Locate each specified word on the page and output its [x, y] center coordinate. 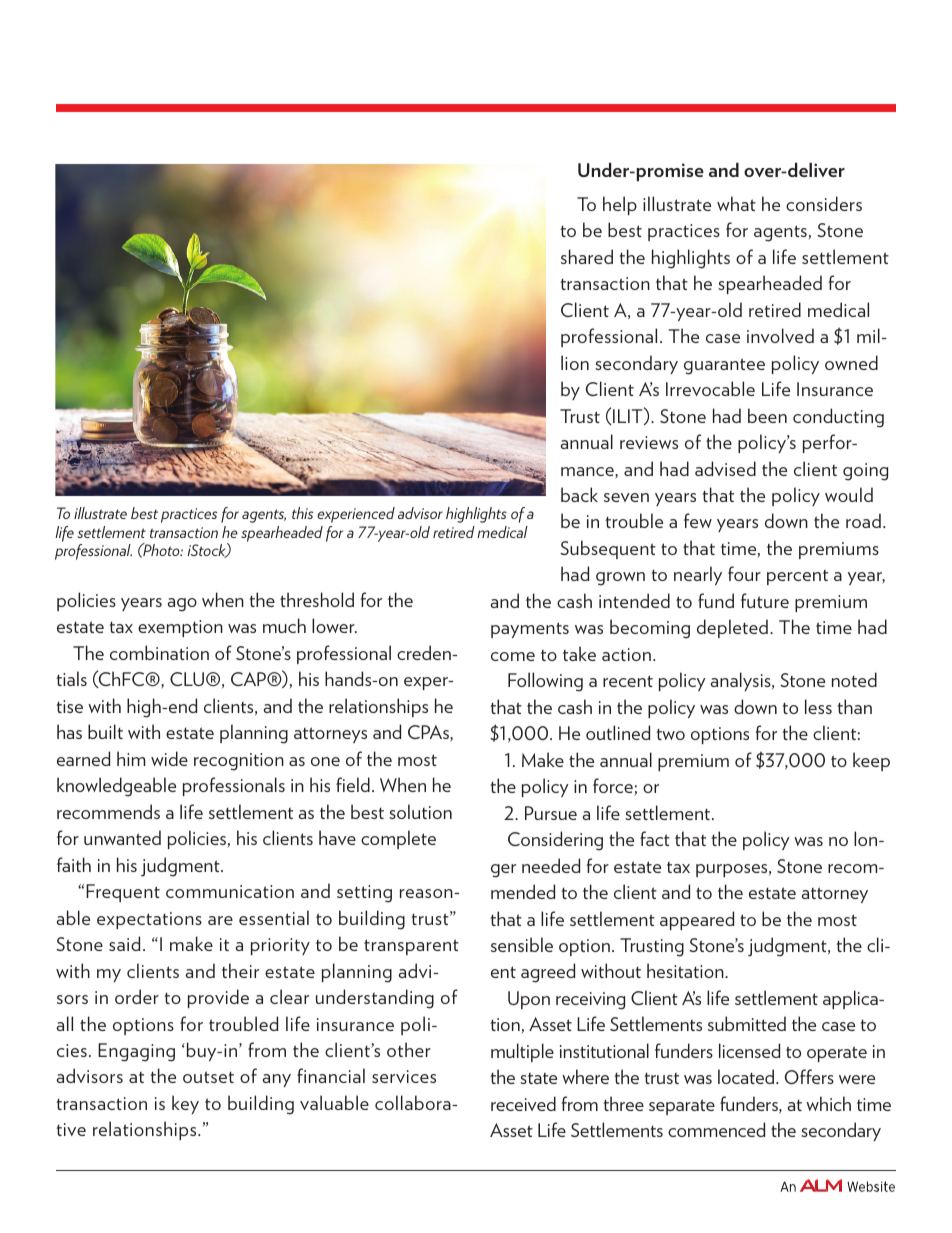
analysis [742, 681]
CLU [187, 679]
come [513, 656]
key [185, 1104]
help [620, 205]
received [523, 1103]
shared [587, 256]
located [747, 1076]
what [736, 203]
